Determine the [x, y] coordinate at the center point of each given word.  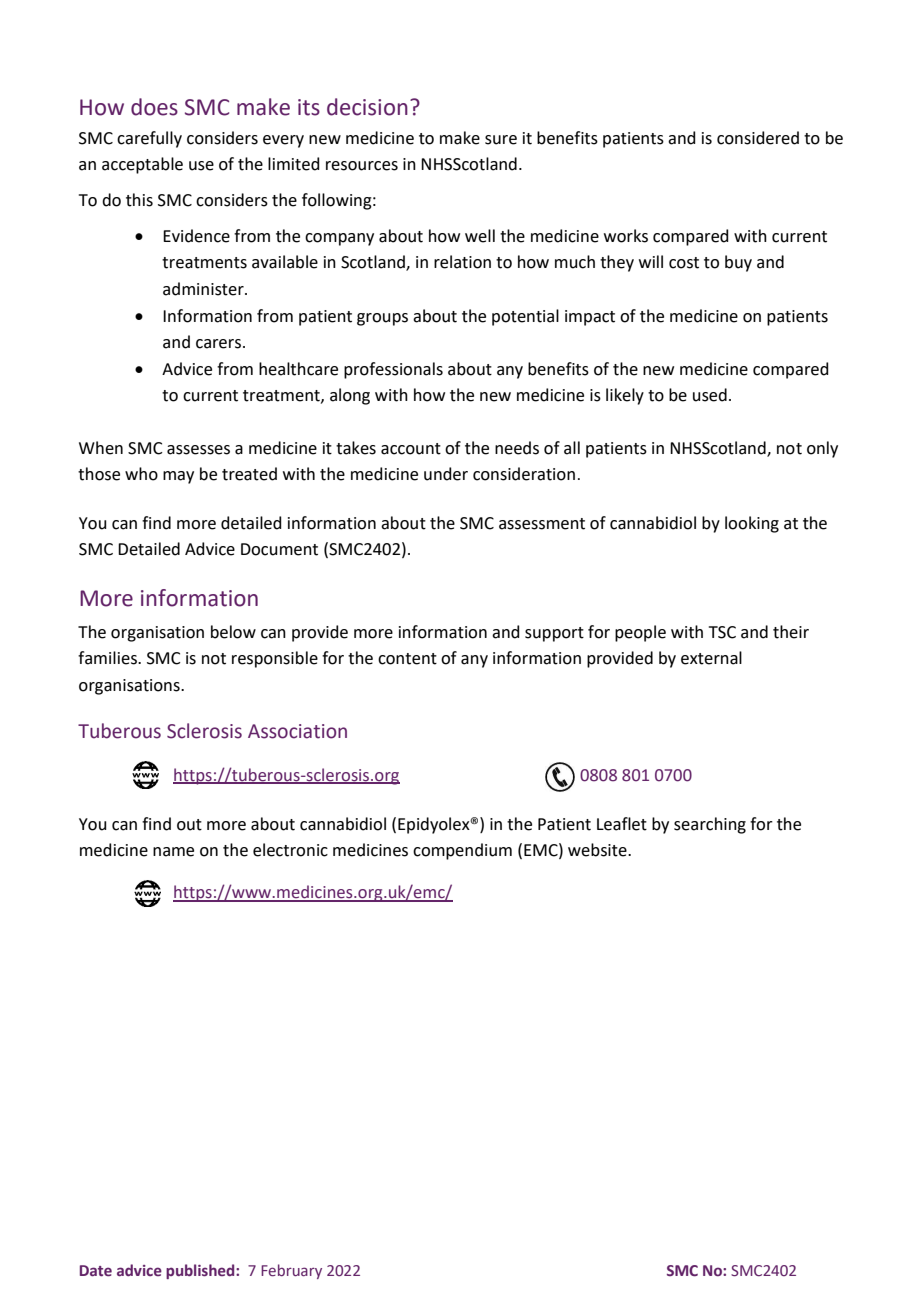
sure [501, 140]
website [598, 850]
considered [758, 138]
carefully [149, 139]
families [108, 658]
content [407, 659]
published [201, 1271]
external [711, 658]
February [291, 1271]
